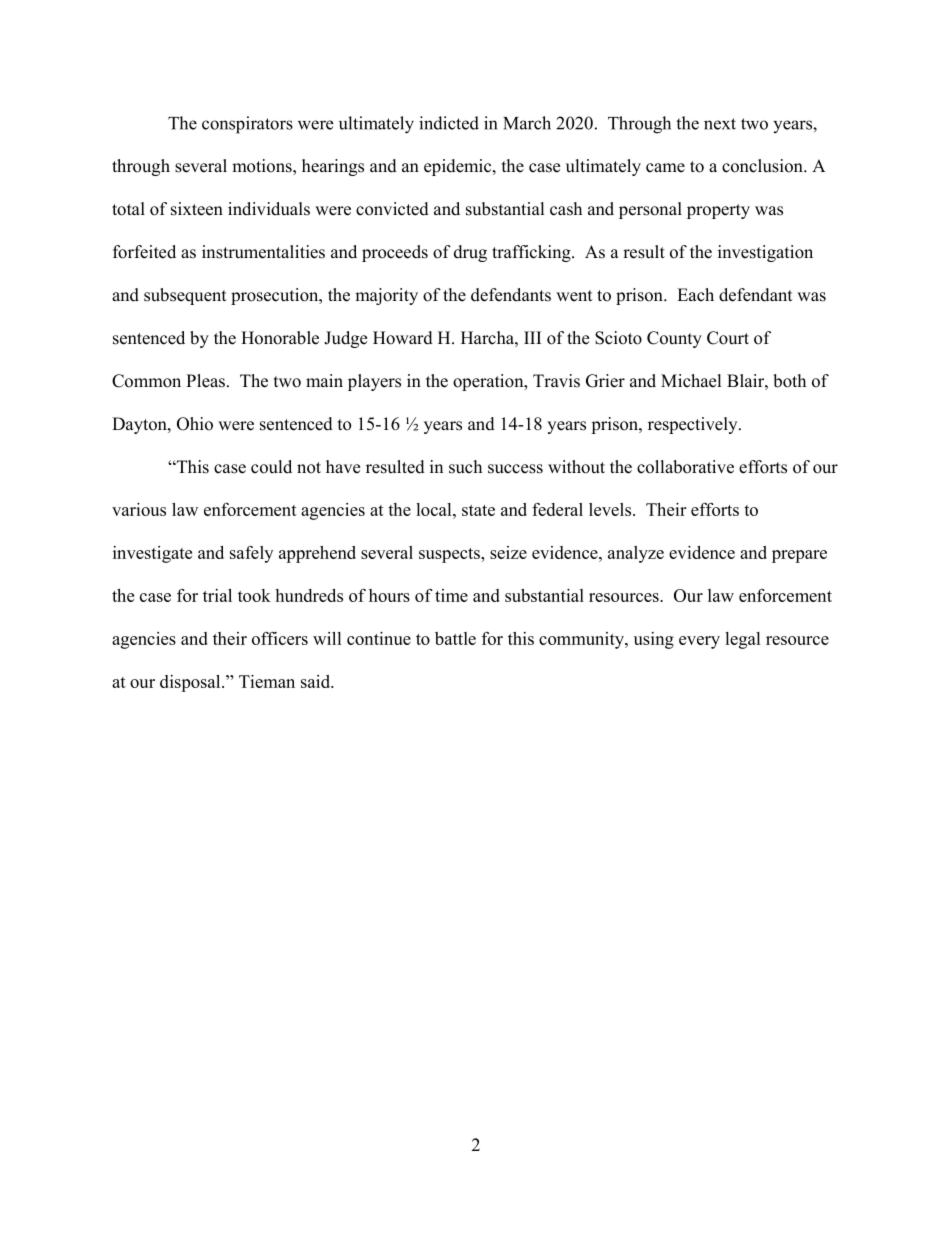 The height and width of the document is (1233, 952). Describe the element at coordinates (191, 683) in the document. I see `disposal` at that location.
